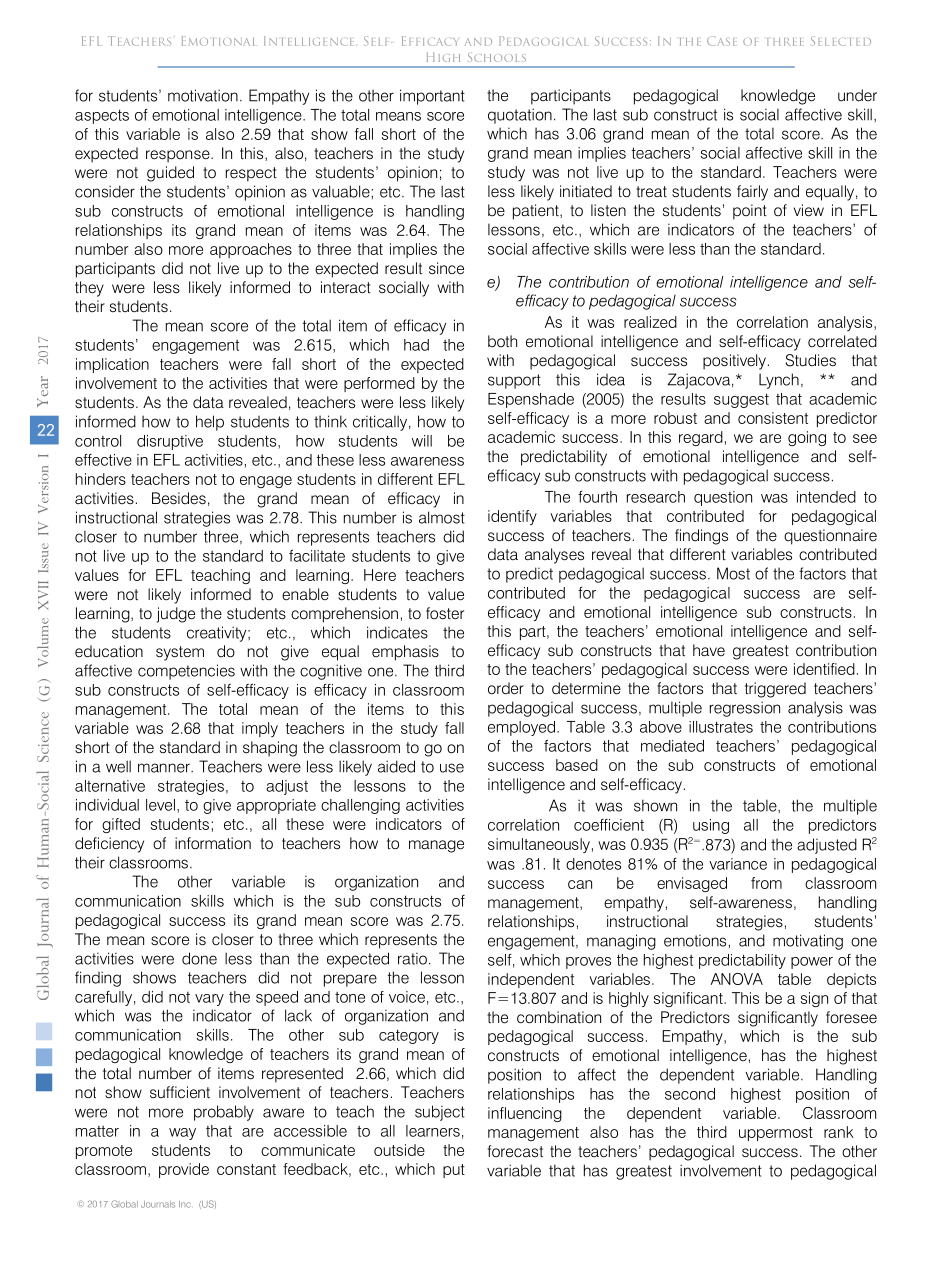 This screenshot has width=952, height=1267. I want to click on from, so click(766, 883).
